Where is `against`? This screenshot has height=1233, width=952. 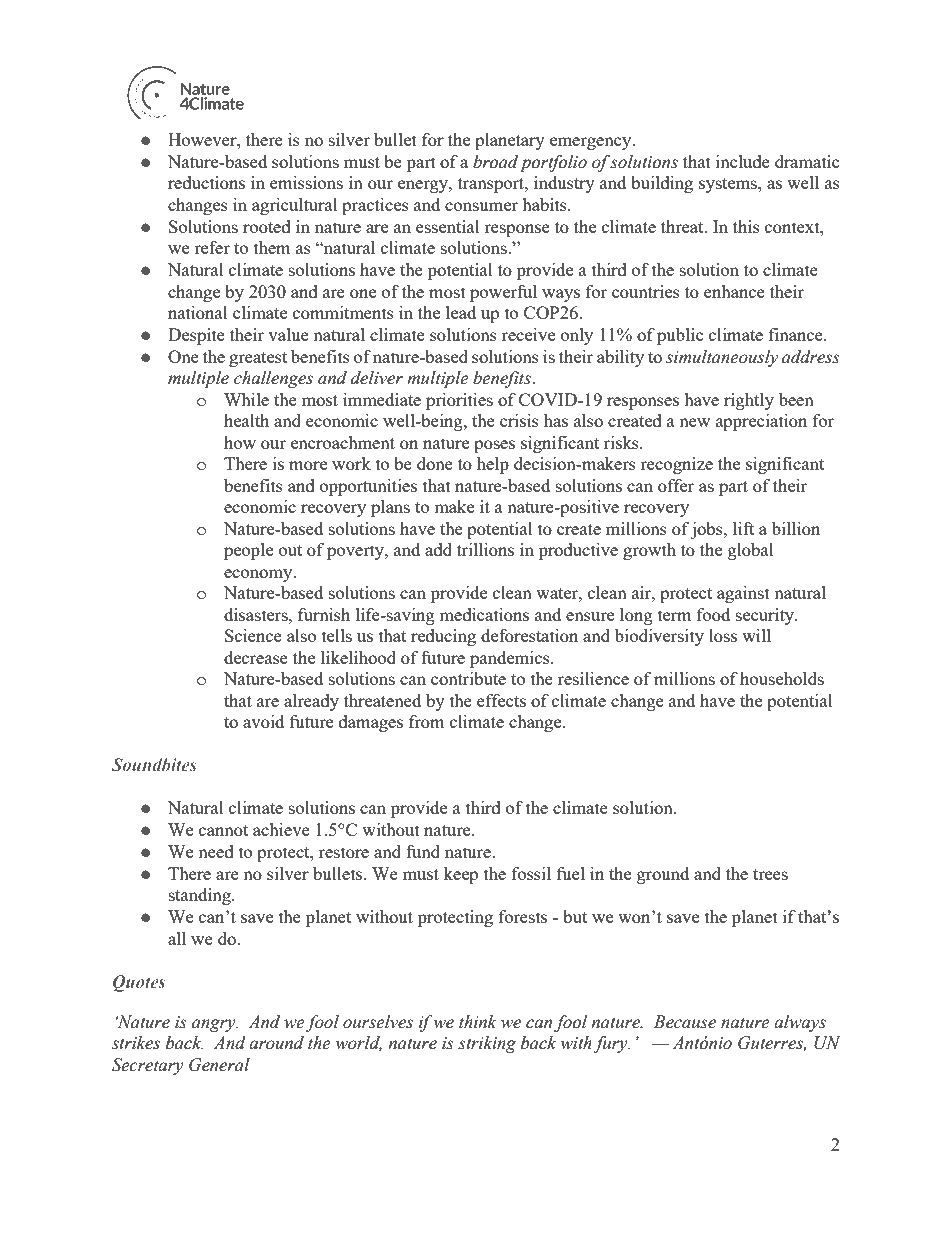 against is located at coordinates (743, 594).
